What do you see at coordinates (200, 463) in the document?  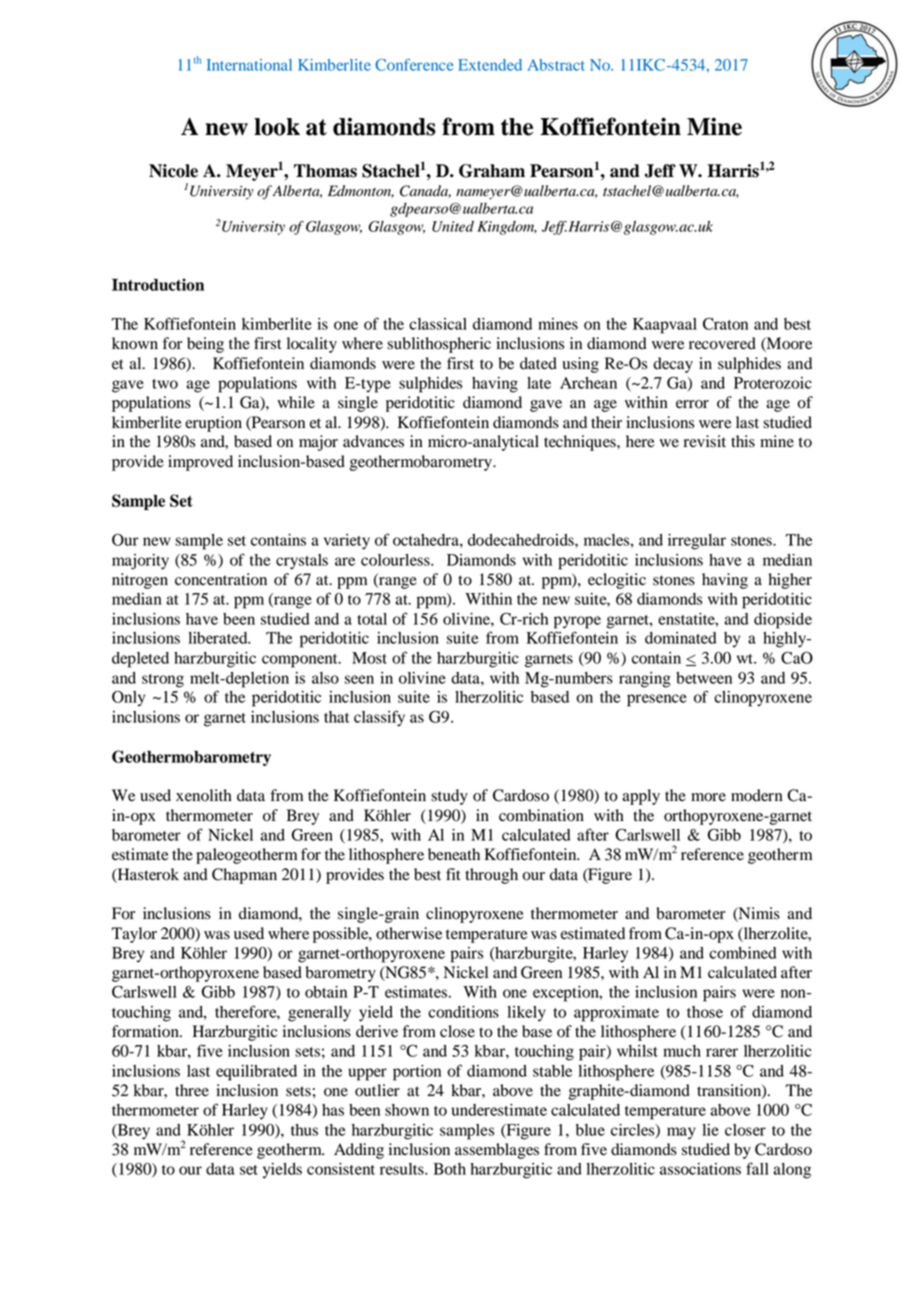 I see `improved` at bounding box center [200, 463].
